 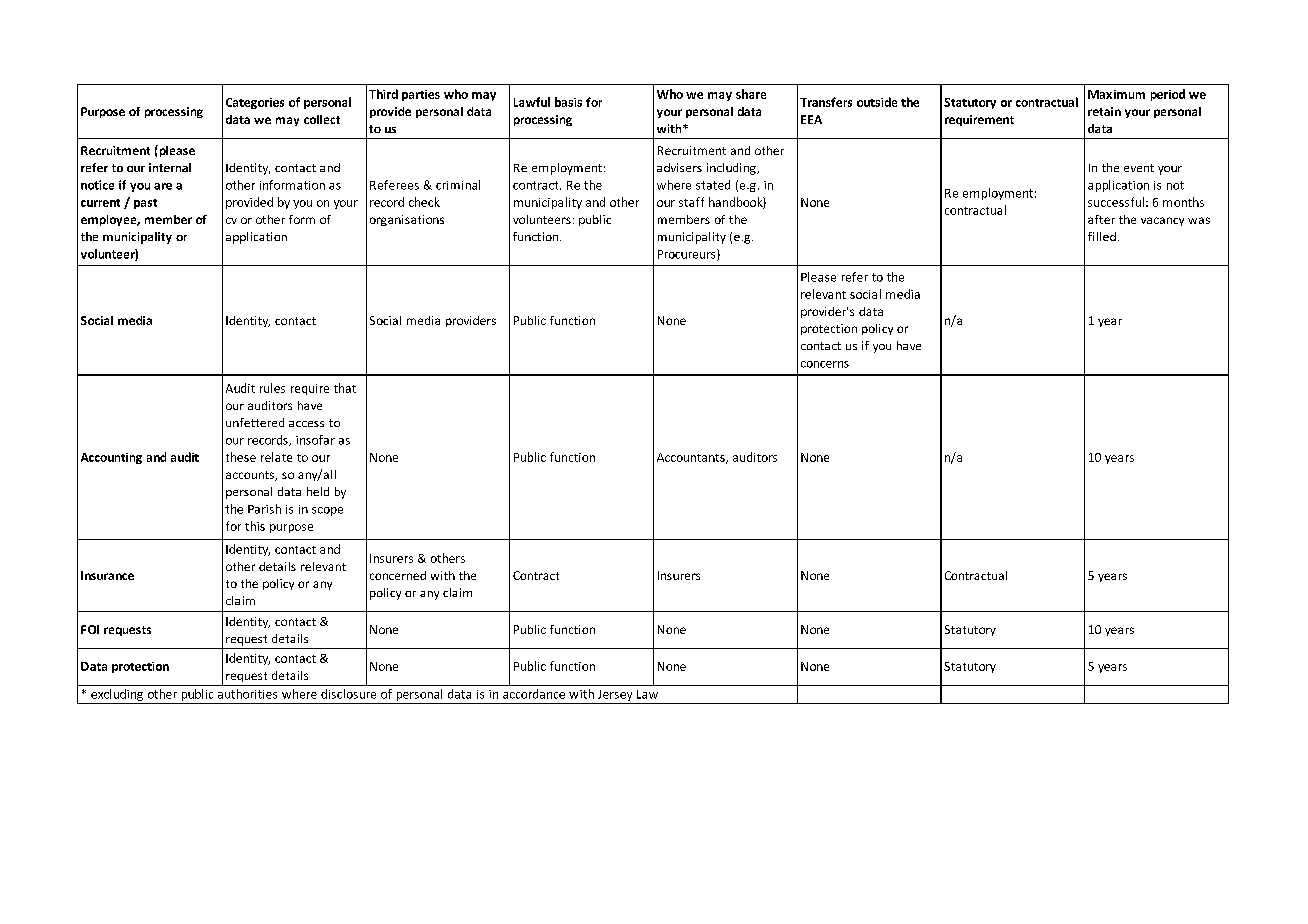 What do you see at coordinates (315, 440) in the document?
I see `insofar` at bounding box center [315, 440].
